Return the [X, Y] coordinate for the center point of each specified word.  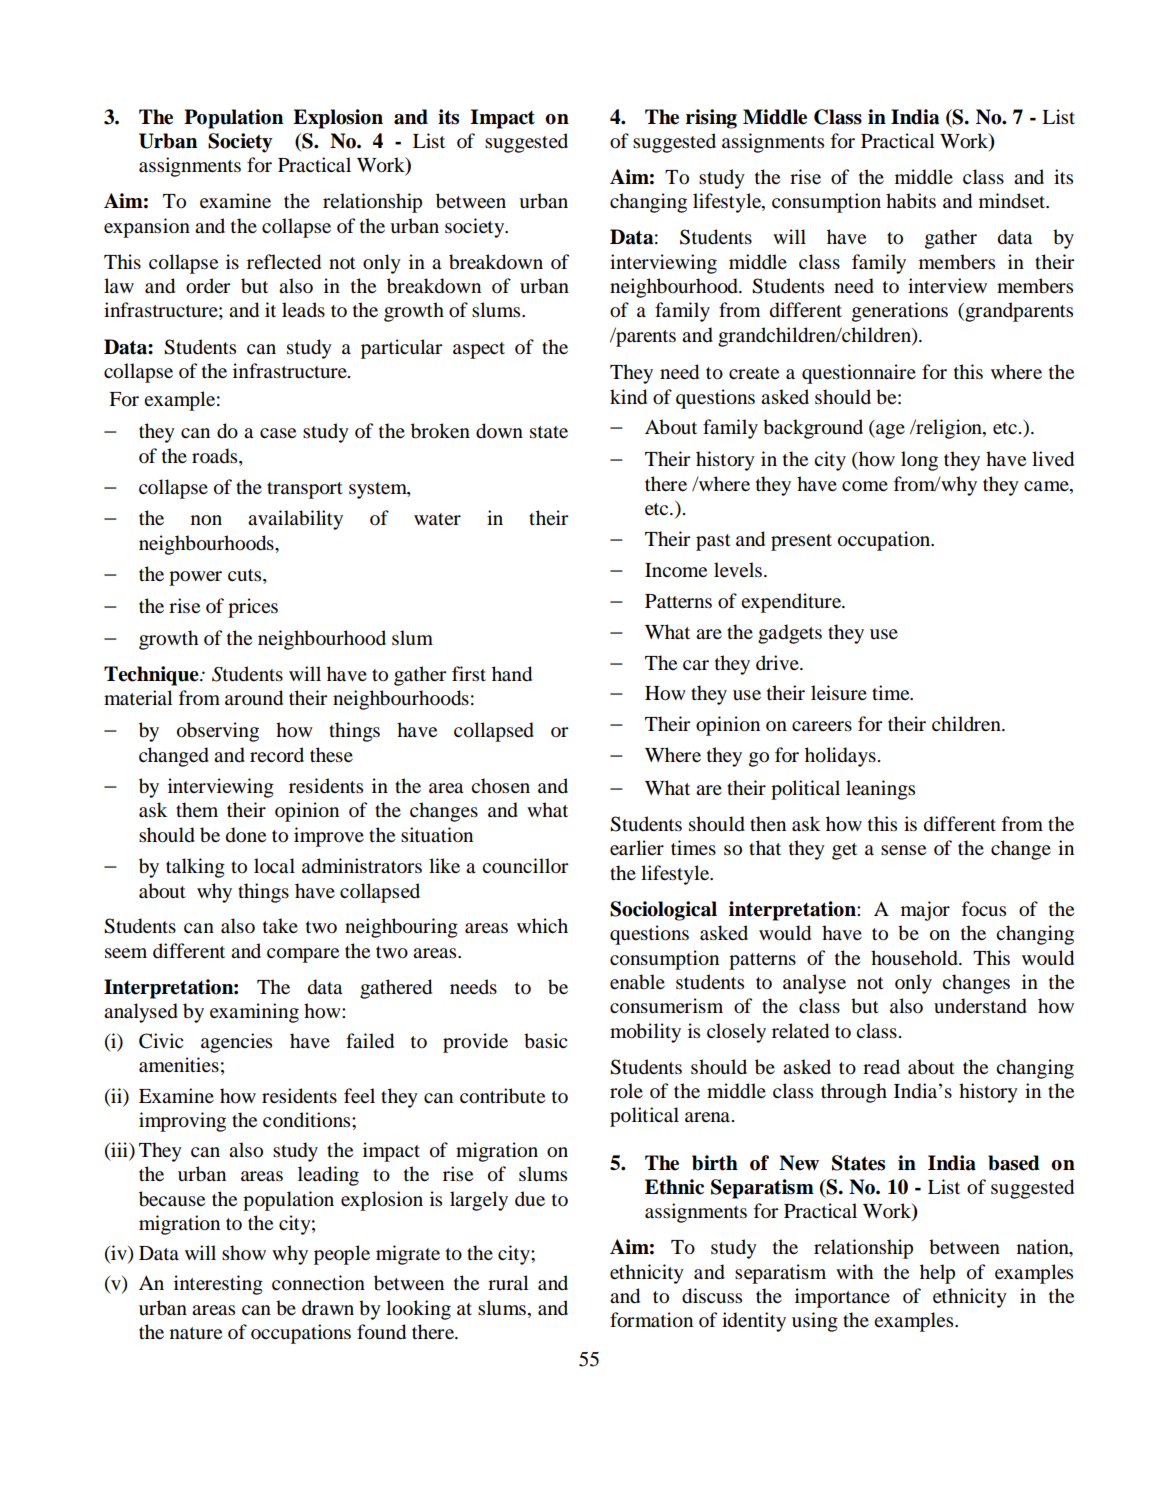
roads [216, 456]
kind [628, 397]
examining [254, 1013]
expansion [147, 228]
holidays [840, 757]
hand [512, 674]
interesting [218, 1285]
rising [711, 119]
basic [545, 1041]
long [919, 461]
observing [218, 732]
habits [911, 201]
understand [980, 1006]
